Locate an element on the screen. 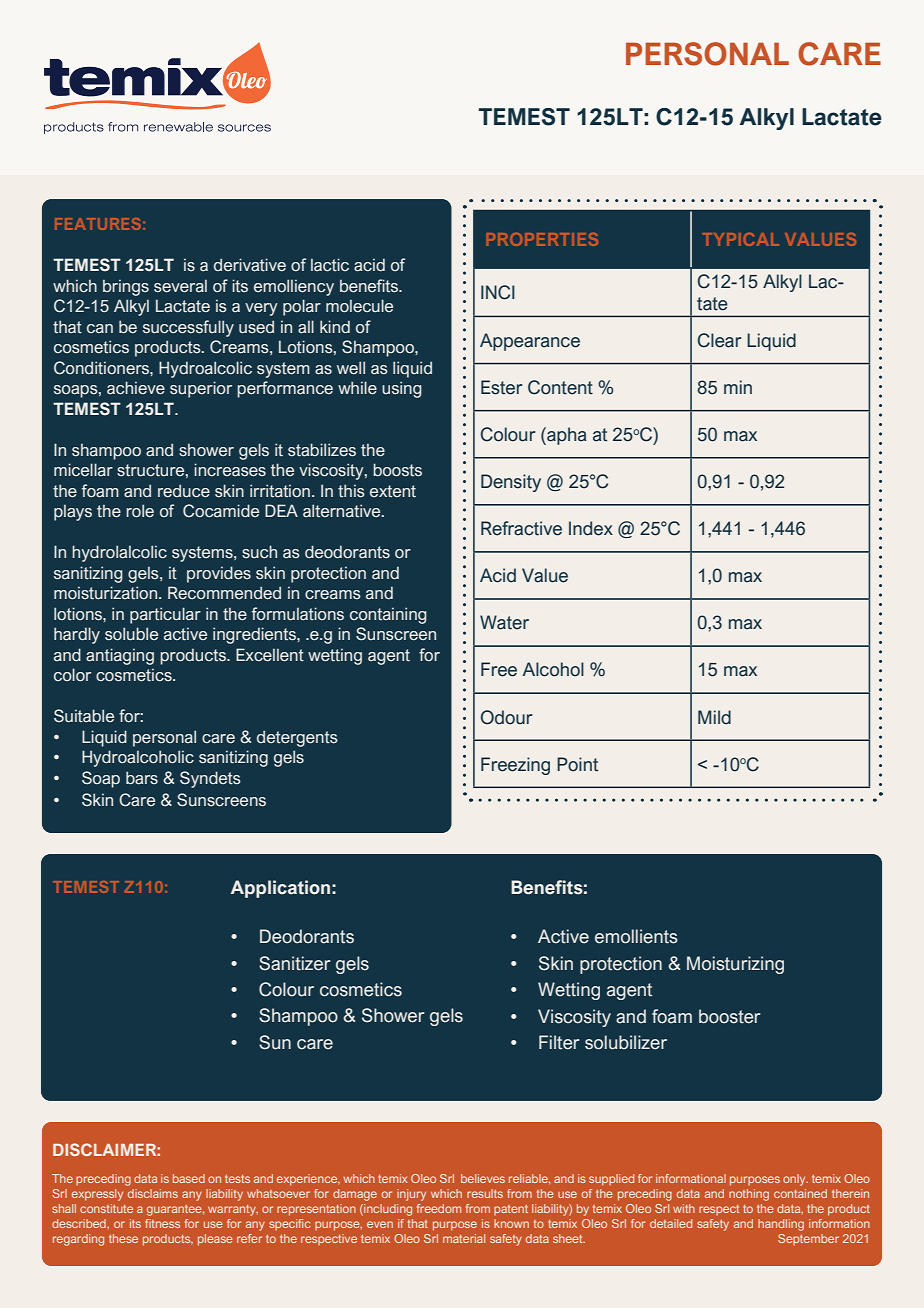 Image resolution: width=924 pixels, height=1308 pixels. boosts is located at coordinates (397, 470).
